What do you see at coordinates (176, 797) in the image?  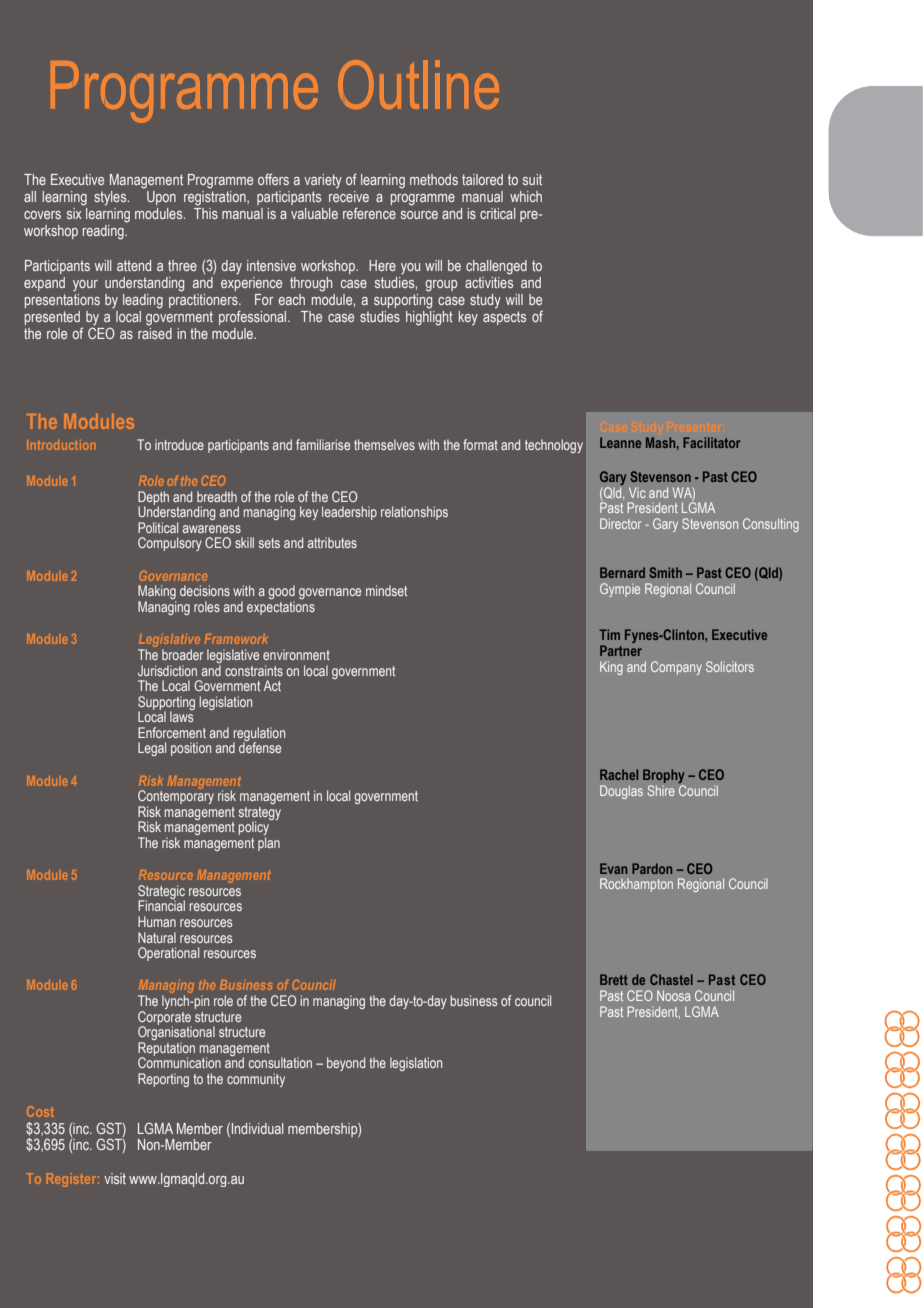 I see `Contemporary` at bounding box center [176, 797].
